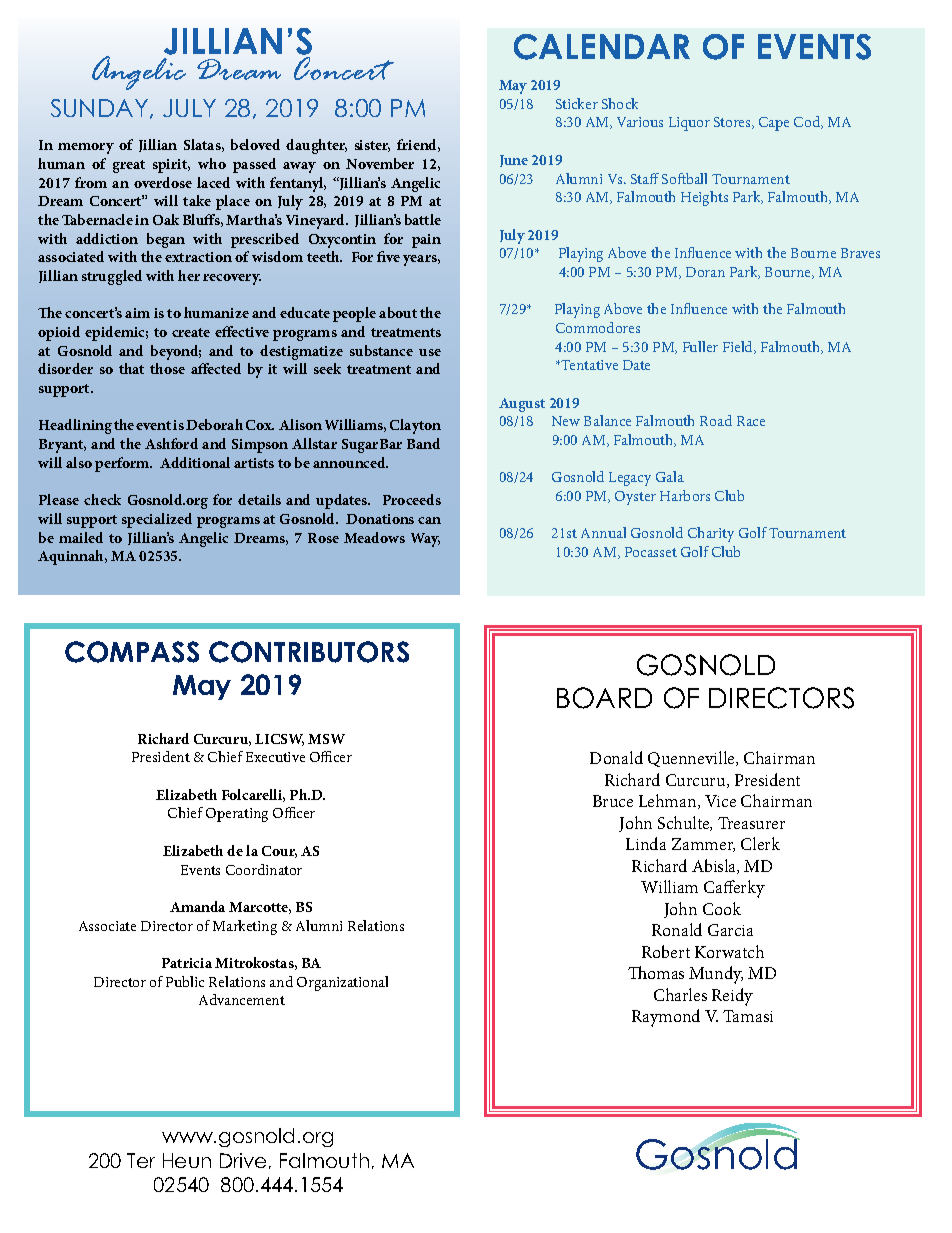  I want to click on great, so click(129, 166).
